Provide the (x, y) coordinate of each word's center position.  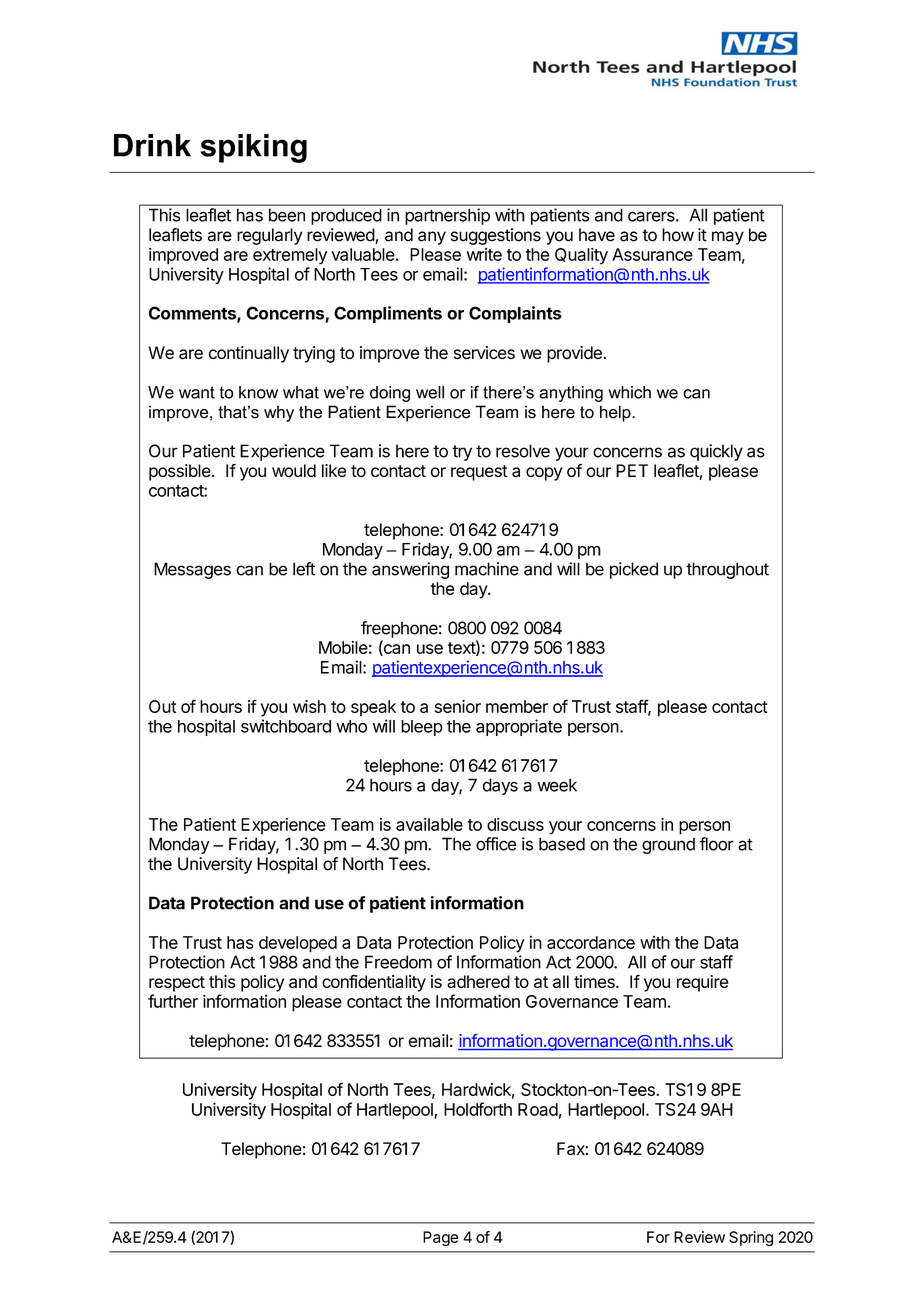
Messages (192, 570)
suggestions (496, 236)
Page (441, 1238)
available (429, 824)
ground (668, 845)
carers (652, 216)
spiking (254, 148)
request (479, 473)
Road (538, 1109)
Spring (751, 1238)
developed (298, 944)
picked (634, 570)
